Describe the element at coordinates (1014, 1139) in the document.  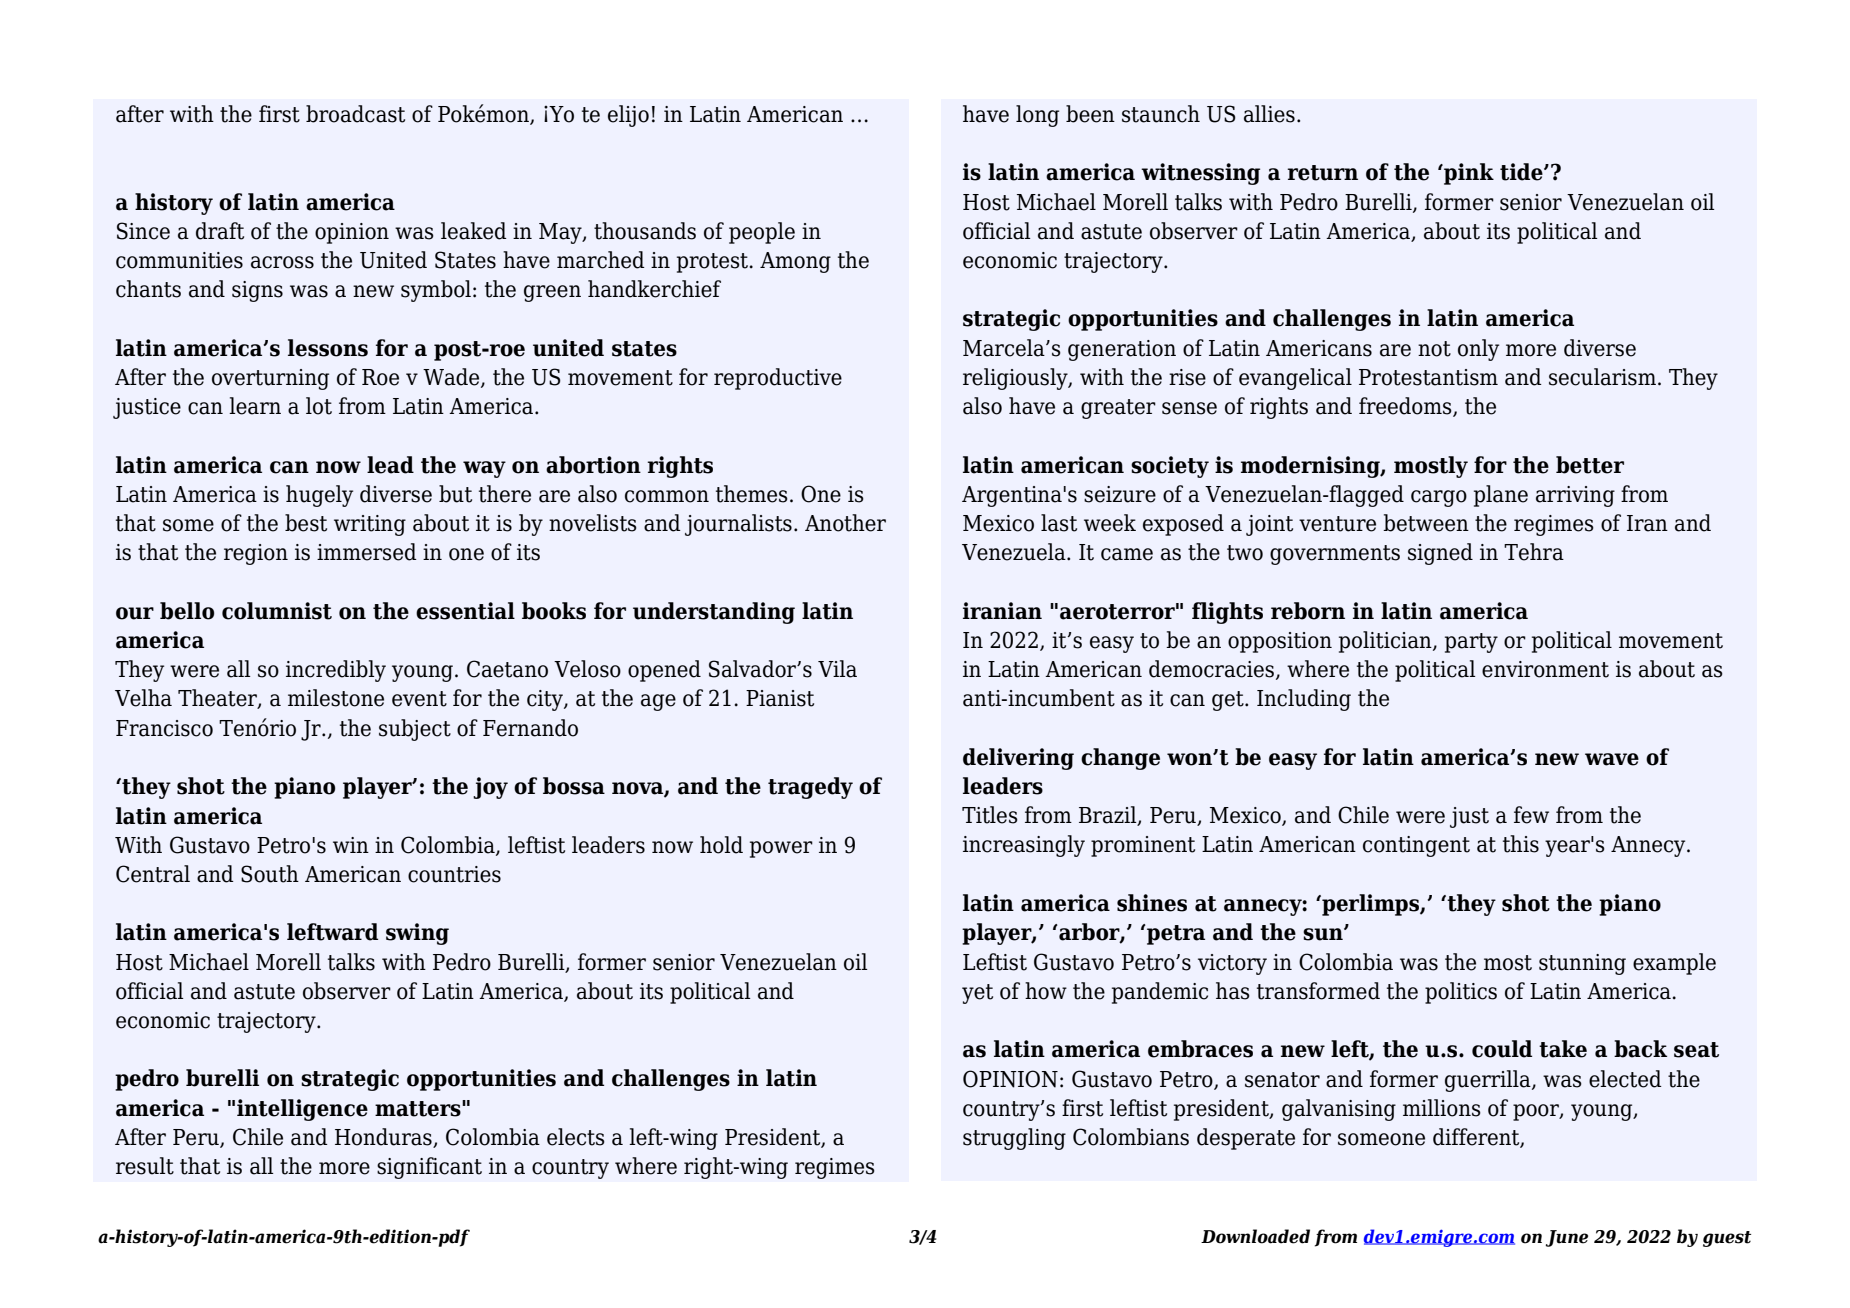
I see `struggling` at that location.
